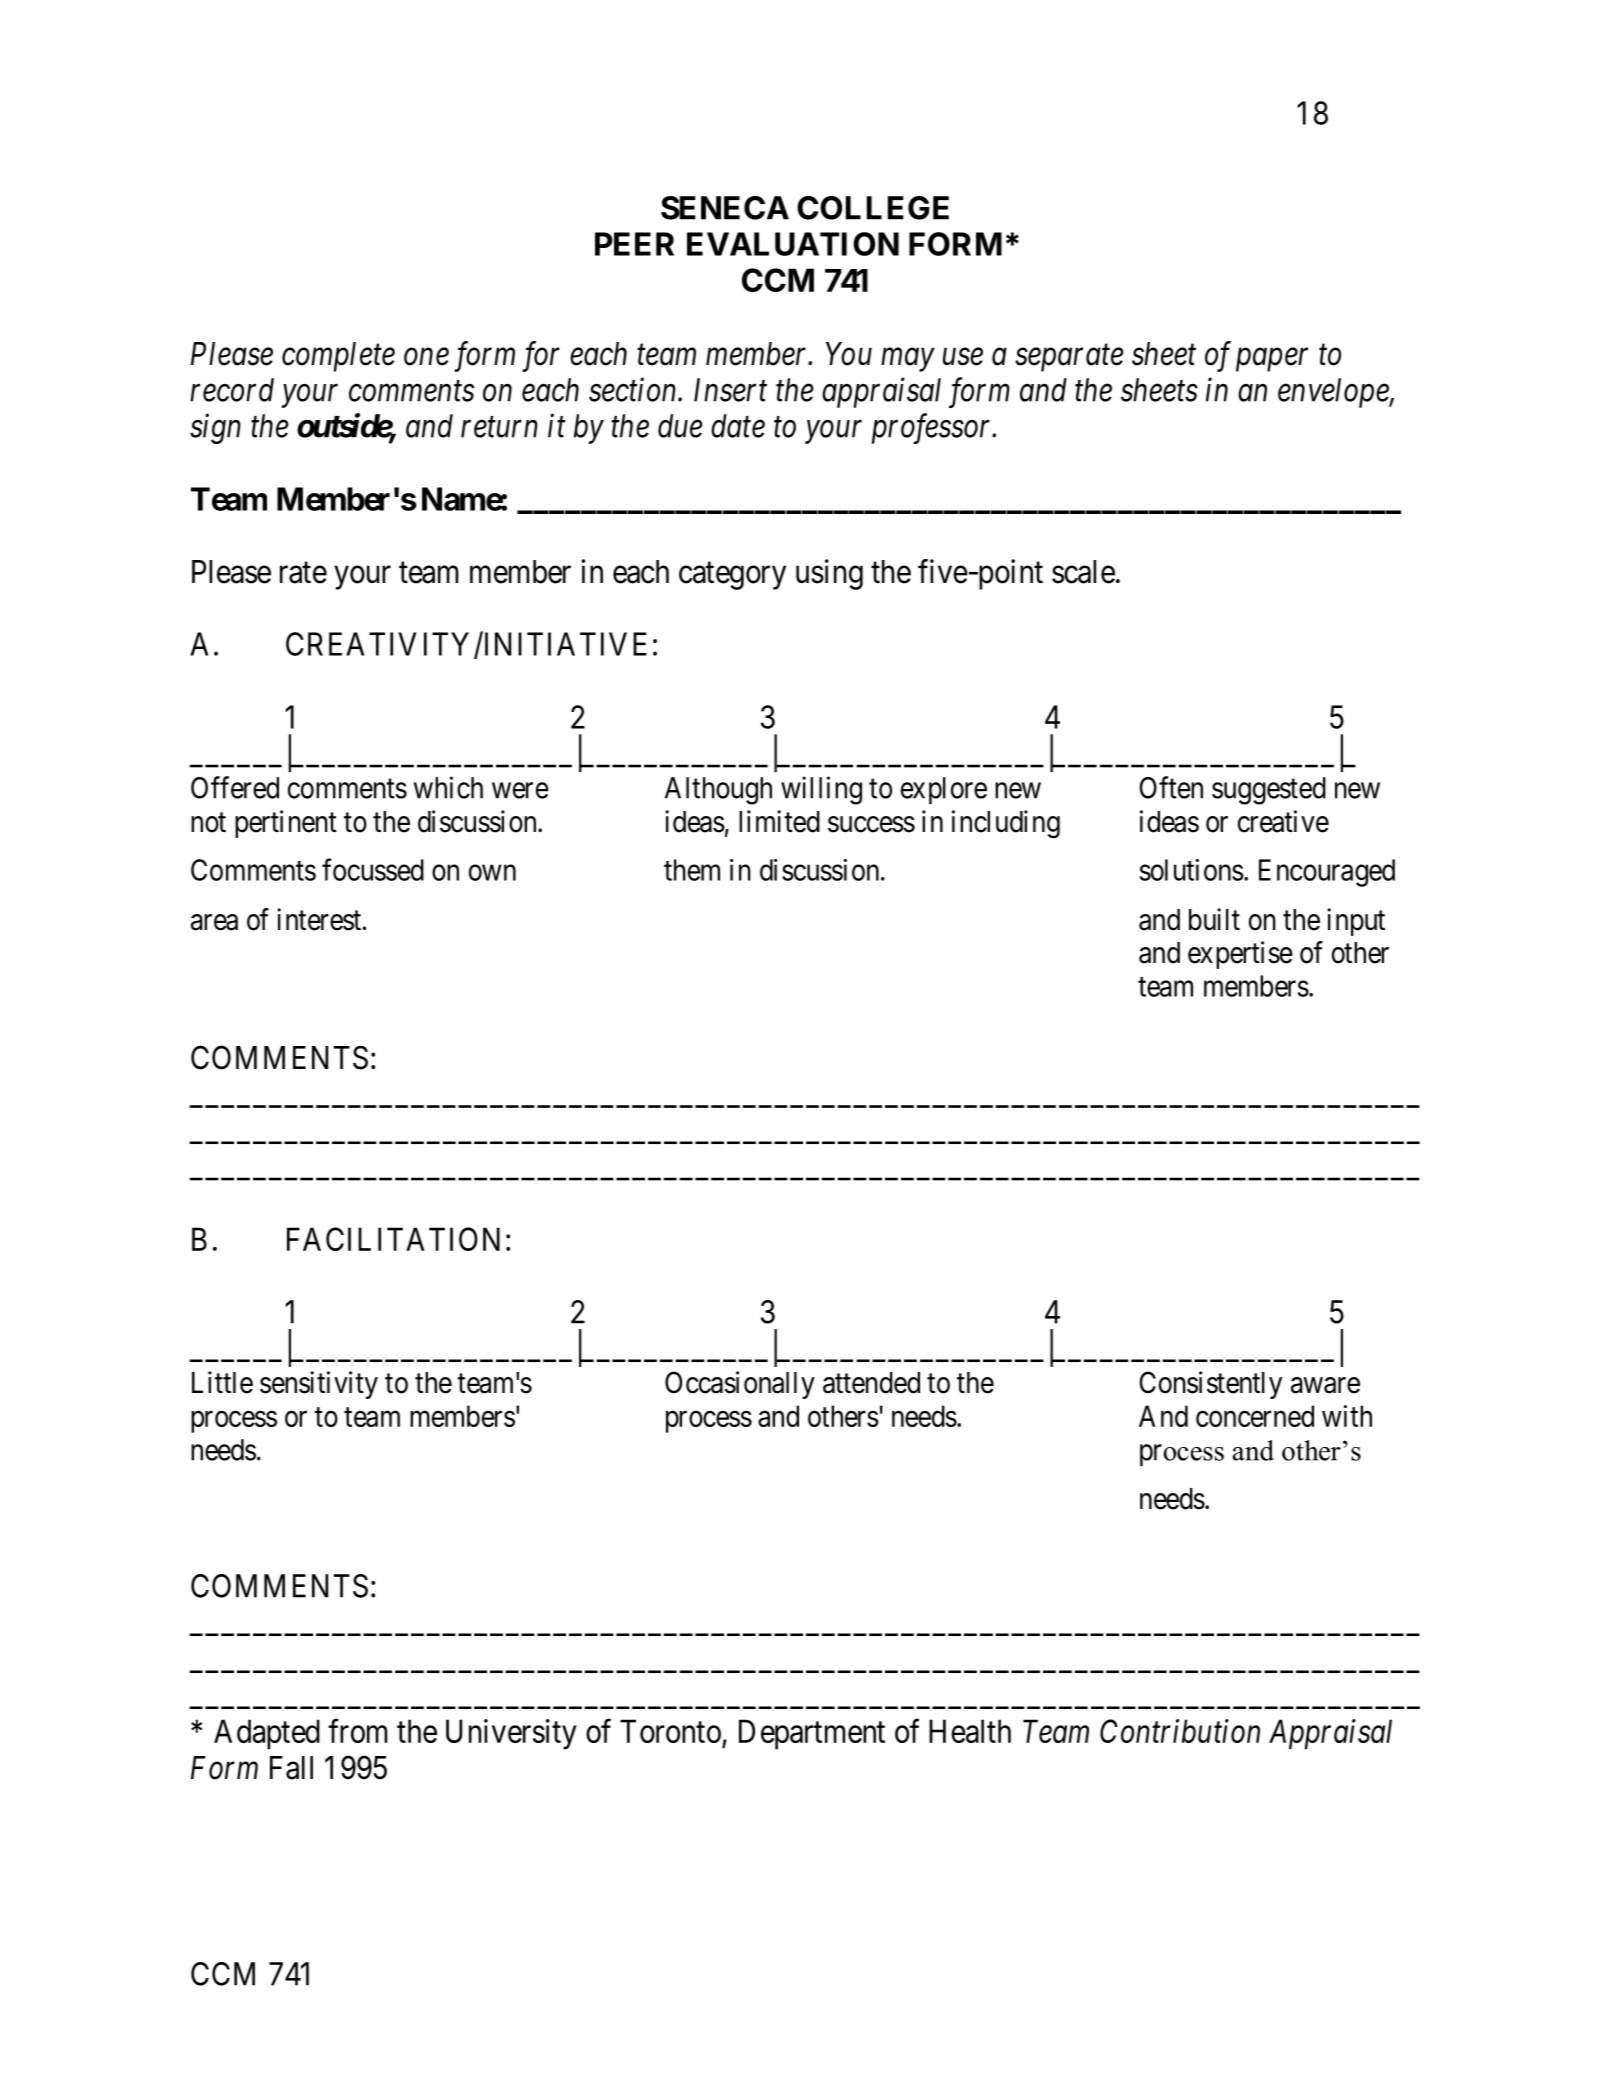 The height and width of the screenshot is (2086, 1612). What do you see at coordinates (740, 1385) in the screenshot?
I see `Occasionally` at bounding box center [740, 1385].
